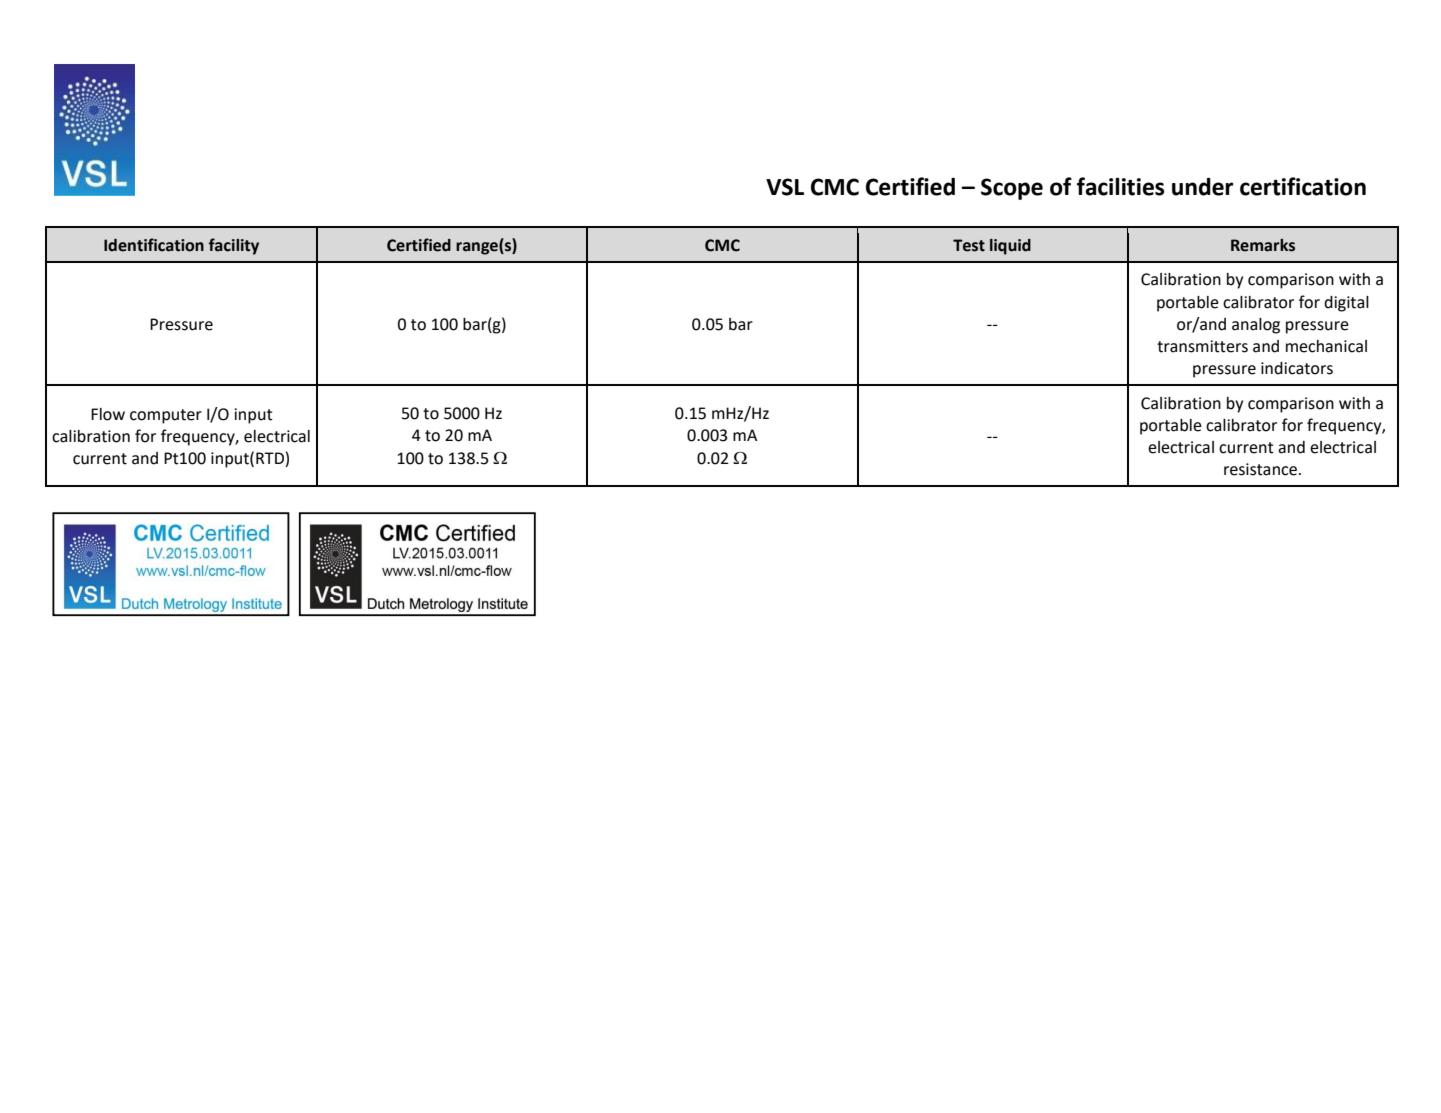 The height and width of the image is (1113, 1441). What do you see at coordinates (154, 245) in the image?
I see `Identification` at bounding box center [154, 245].
